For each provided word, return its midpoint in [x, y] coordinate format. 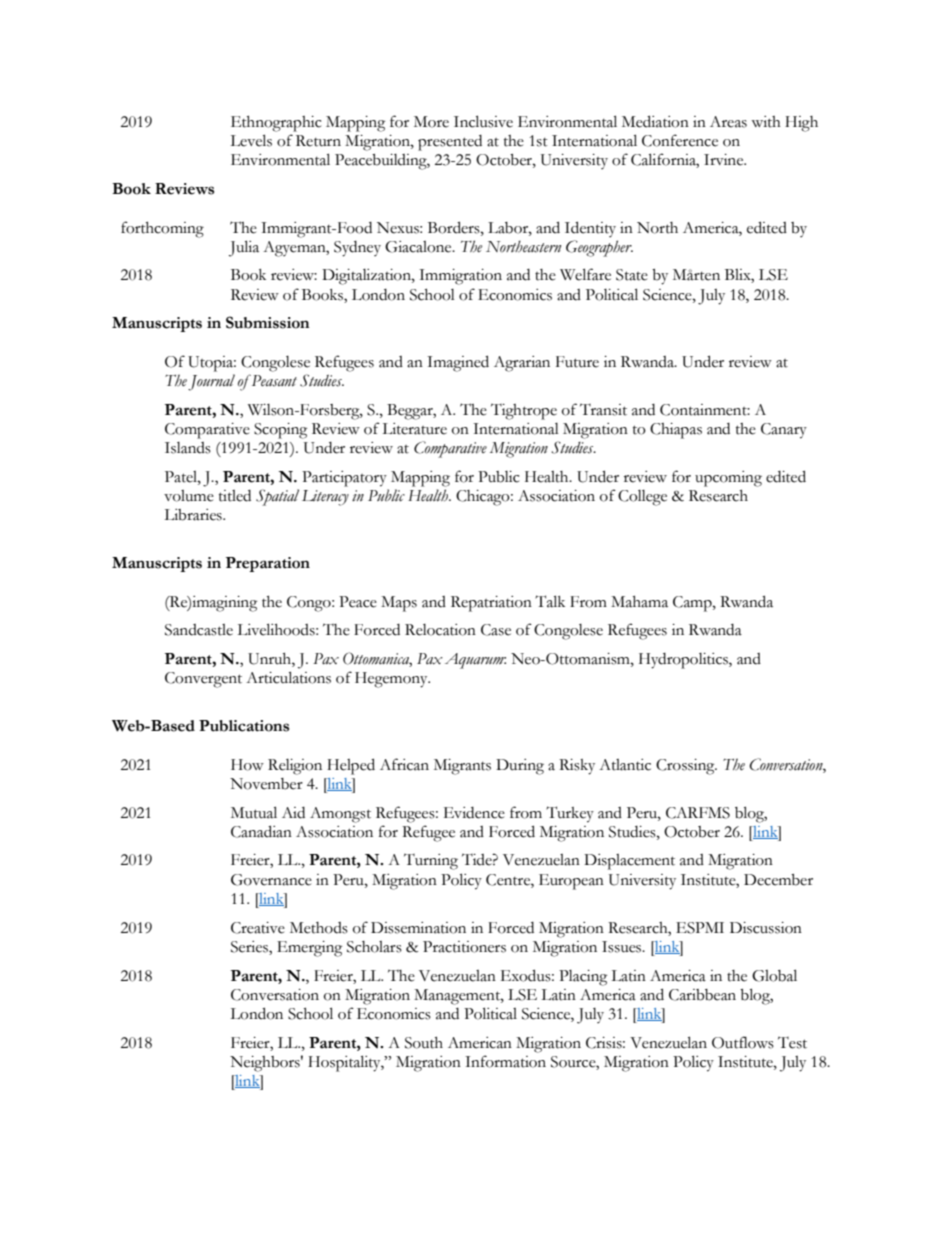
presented [450, 143]
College [642, 498]
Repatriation [491, 604]
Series [250, 948]
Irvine [725, 160]
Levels [251, 140]
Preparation [268, 564]
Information [505, 1061]
